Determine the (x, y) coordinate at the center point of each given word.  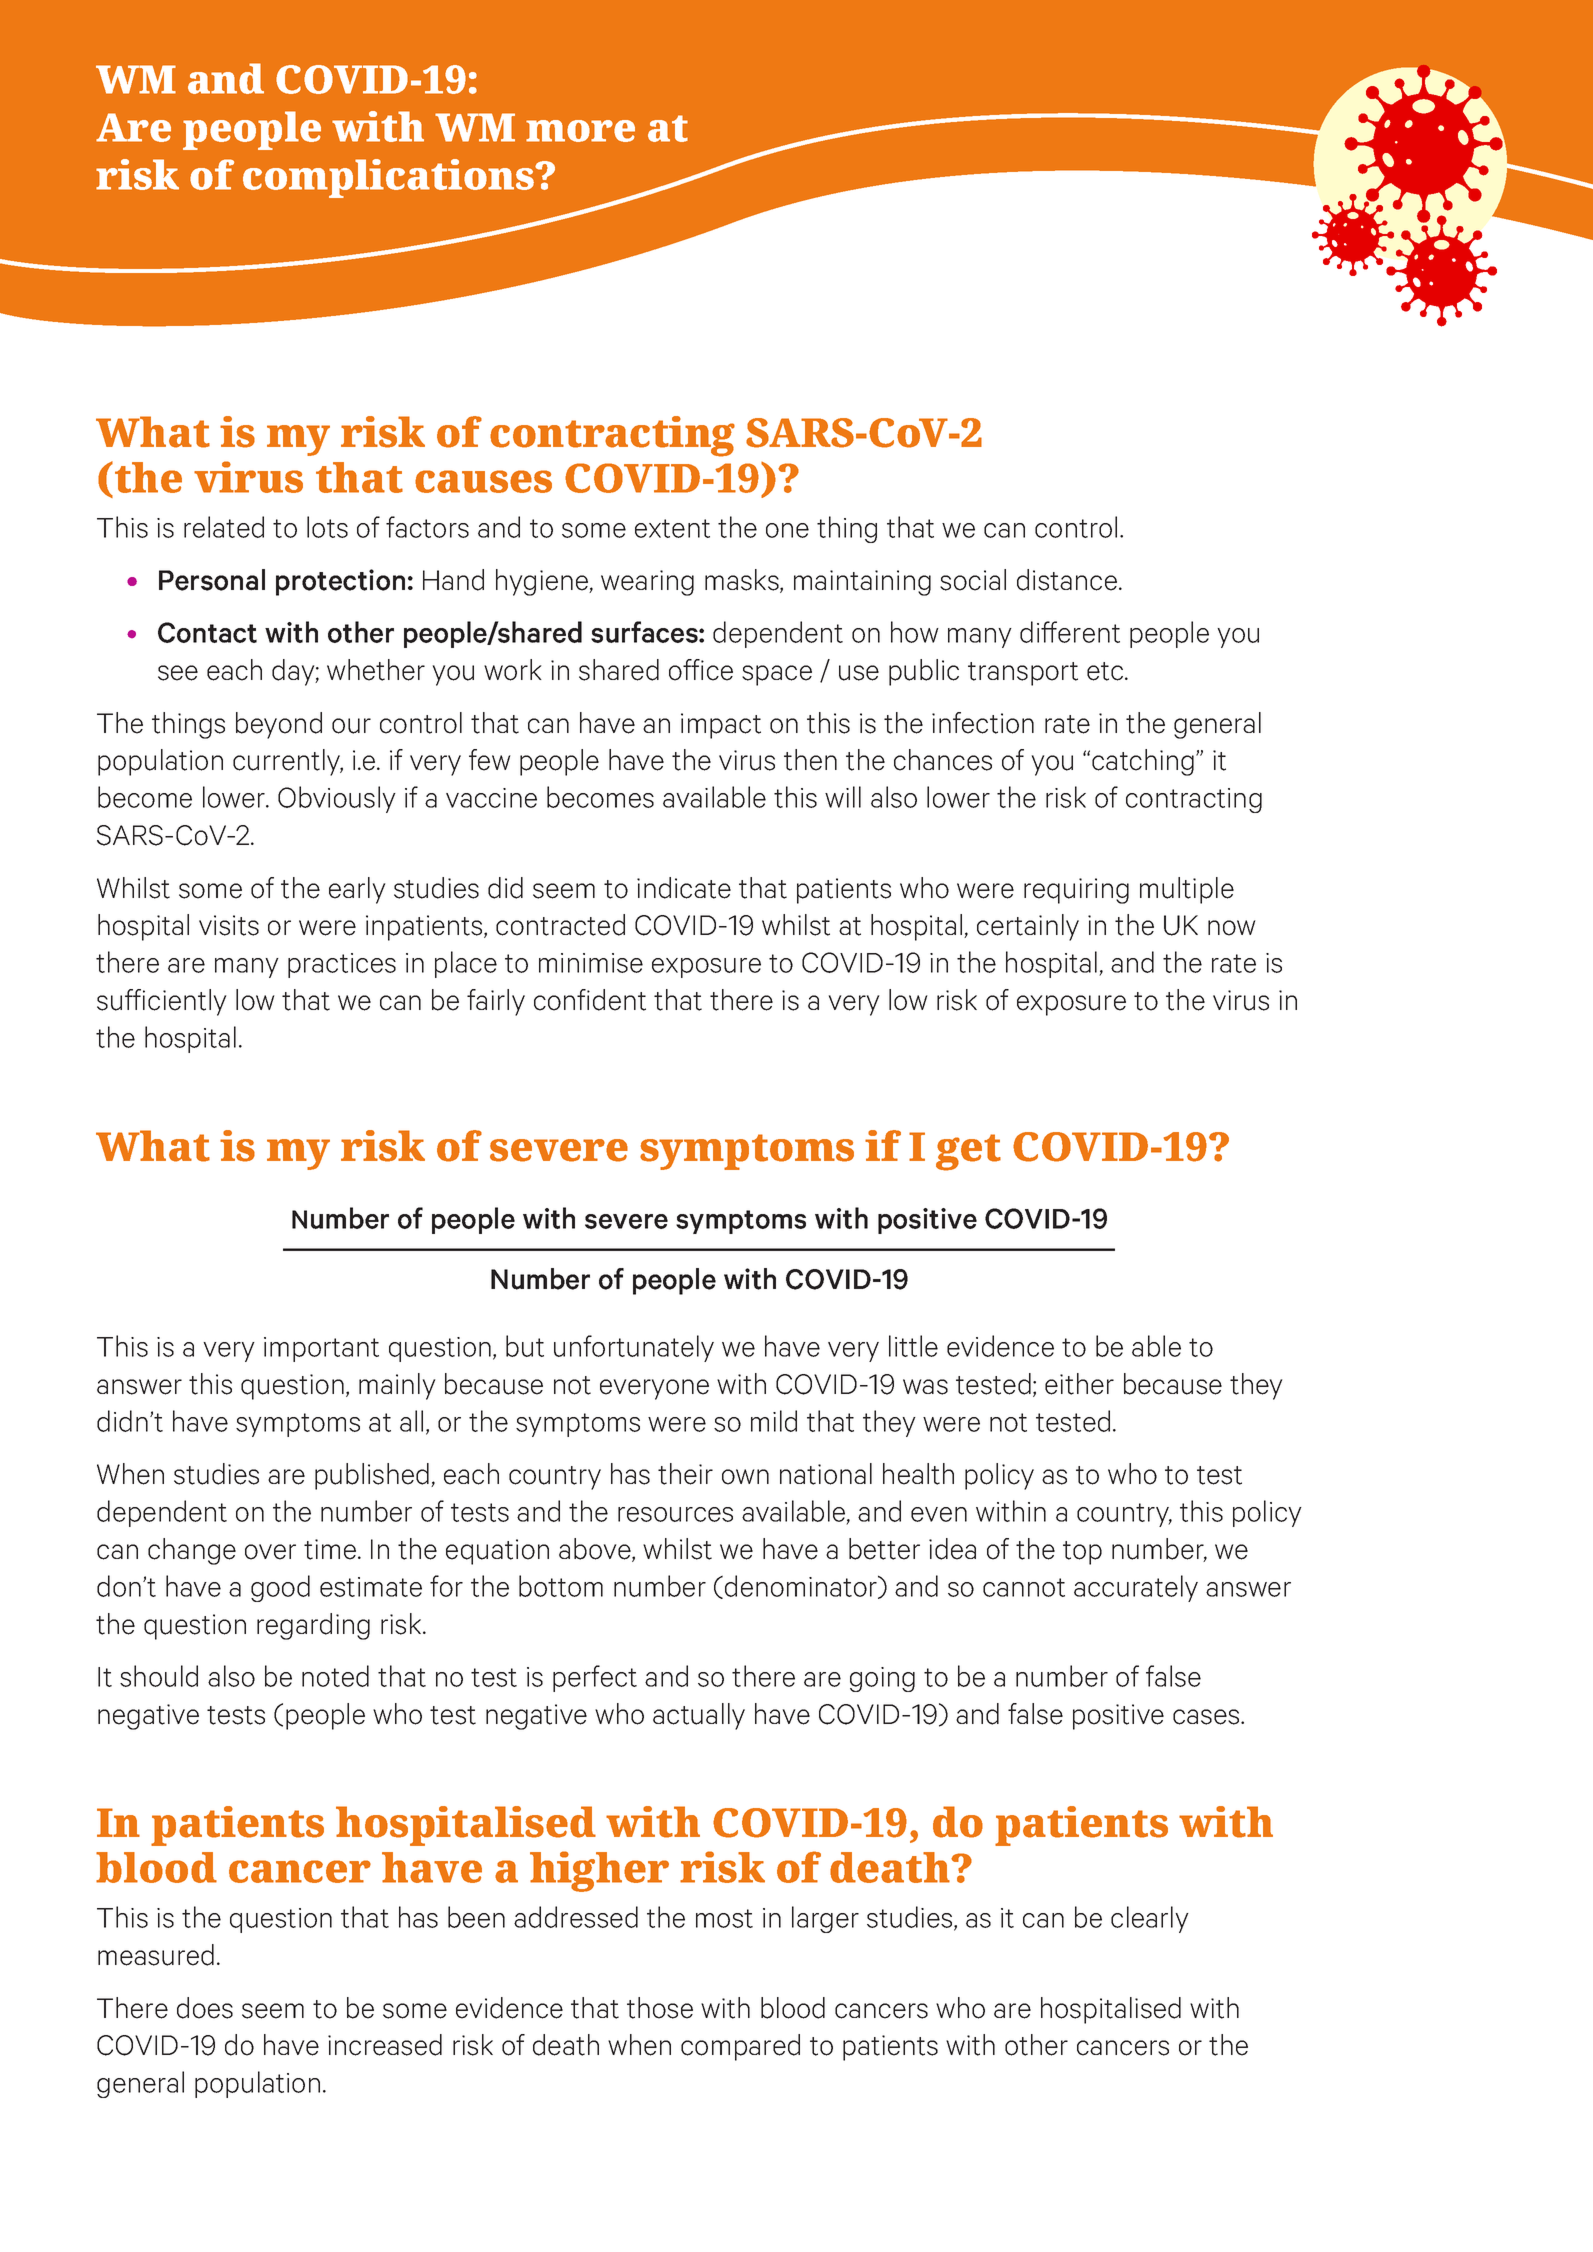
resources (675, 1514)
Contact (207, 632)
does (205, 2008)
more (580, 131)
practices (342, 965)
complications (389, 178)
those (660, 2008)
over (270, 1552)
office (701, 670)
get (968, 1152)
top (1082, 1553)
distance (1067, 580)
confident (590, 1000)
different (1070, 632)
